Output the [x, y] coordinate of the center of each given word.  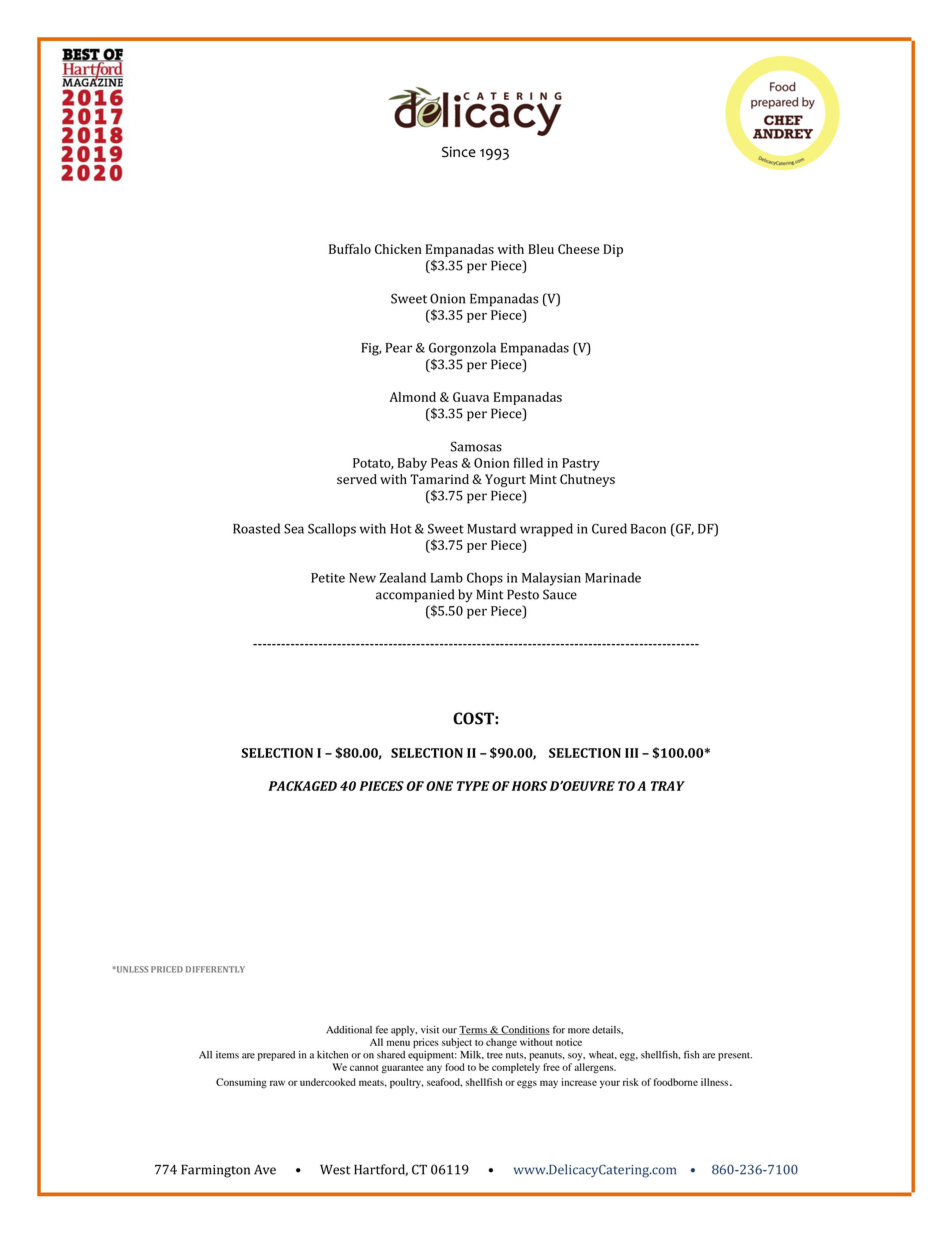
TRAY [668, 786]
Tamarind [439, 479]
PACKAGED [302, 786]
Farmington [215, 1171]
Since [459, 152]
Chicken [398, 249]
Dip [613, 250]
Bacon [648, 529]
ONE [439, 786]
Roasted [256, 528]
